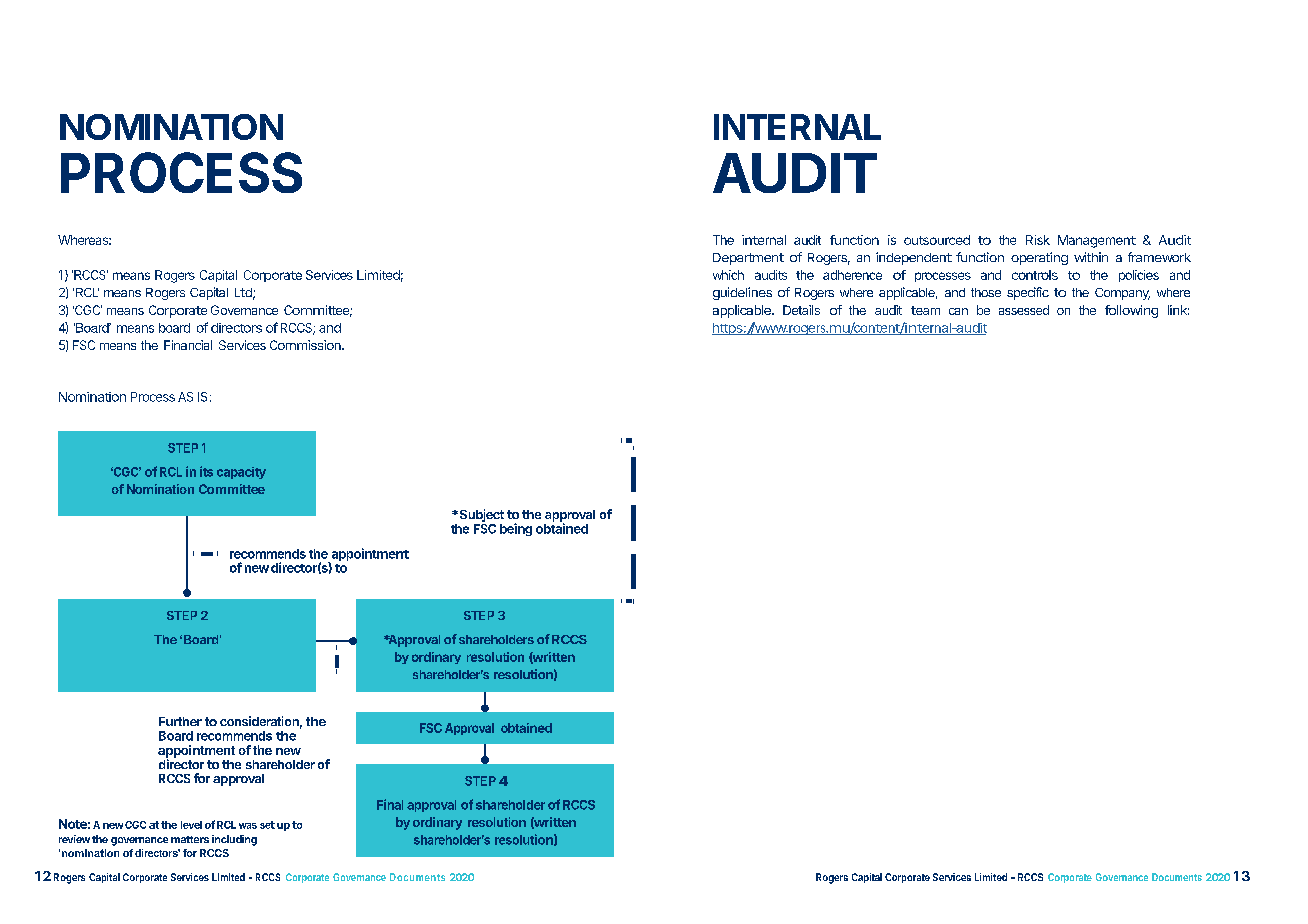 The width and height of the screenshot is (1308, 924). I want to click on operating, so click(1039, 258).
